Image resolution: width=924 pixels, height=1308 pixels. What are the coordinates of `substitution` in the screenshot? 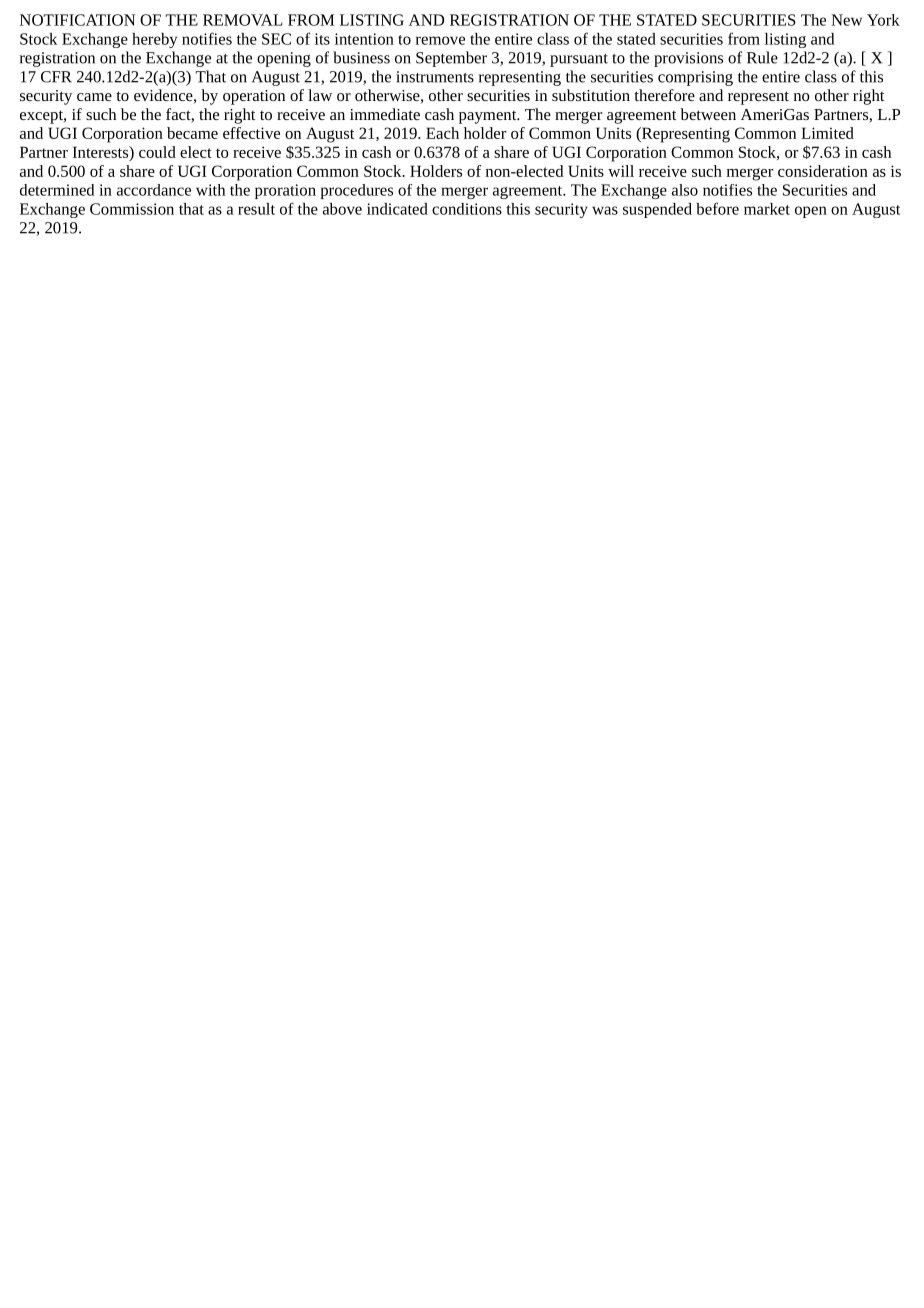 It's located at (591, 95).
